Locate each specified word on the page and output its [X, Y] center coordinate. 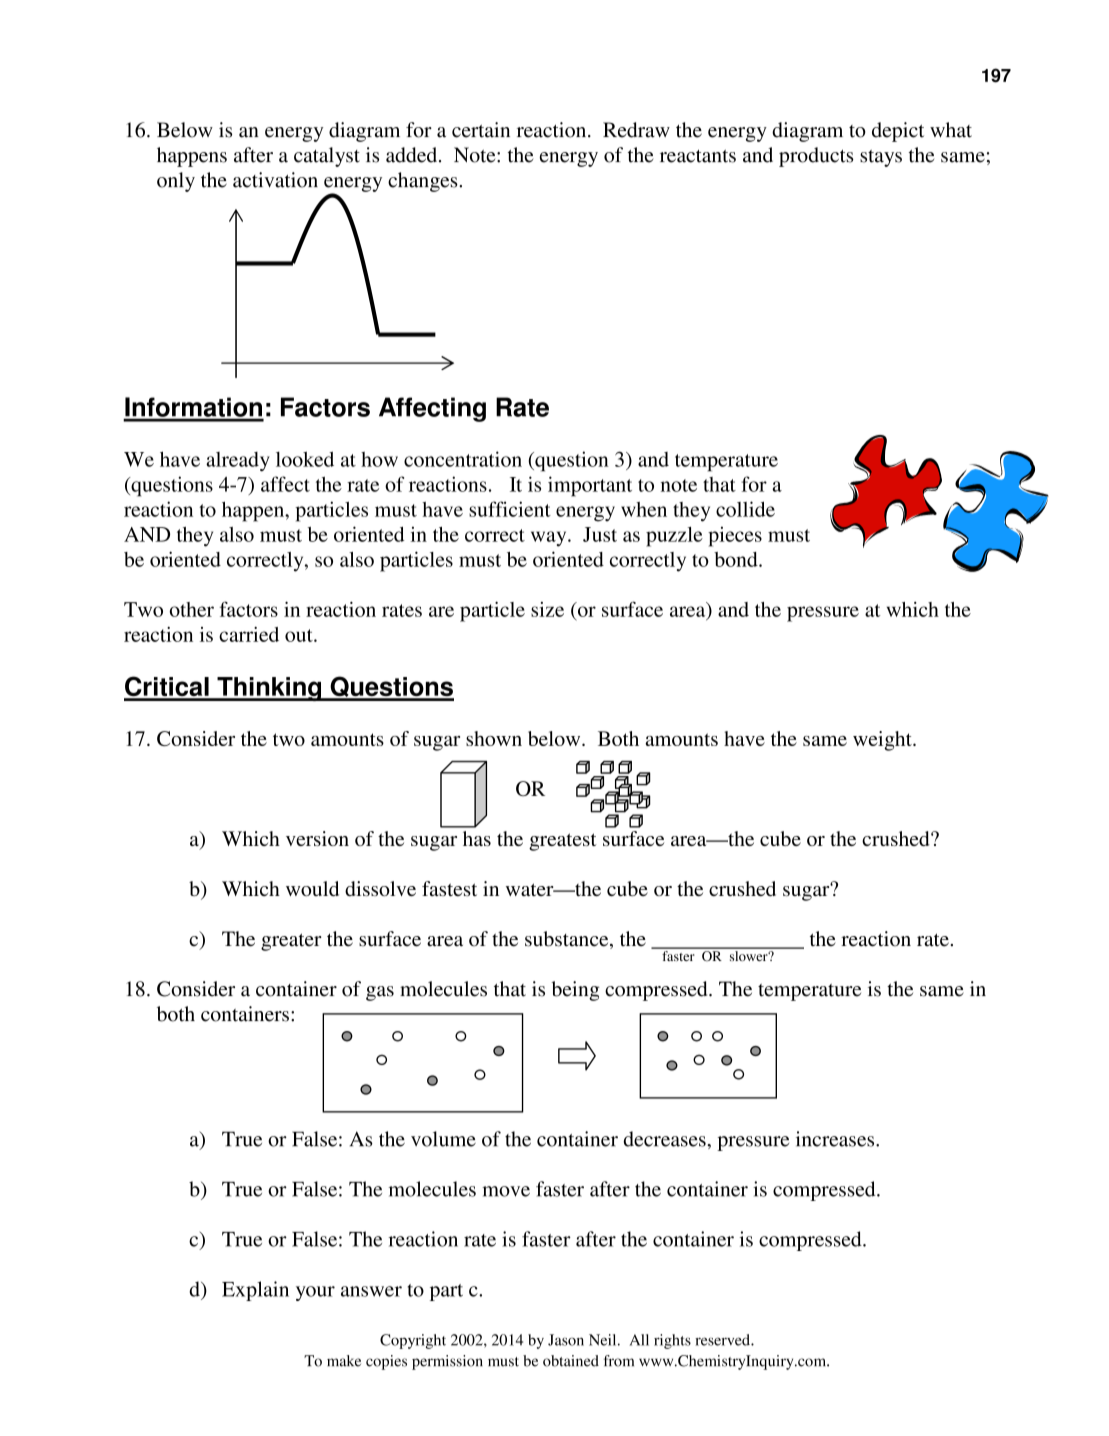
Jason [566, 1340]
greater [291, 942]
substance [568, 940]
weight [883, 741]
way [550, 539]
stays [881, 158]
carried [249, 634]
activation [275, 180]
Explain [255, 1291]
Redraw [636, 130]
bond [737, 559]
